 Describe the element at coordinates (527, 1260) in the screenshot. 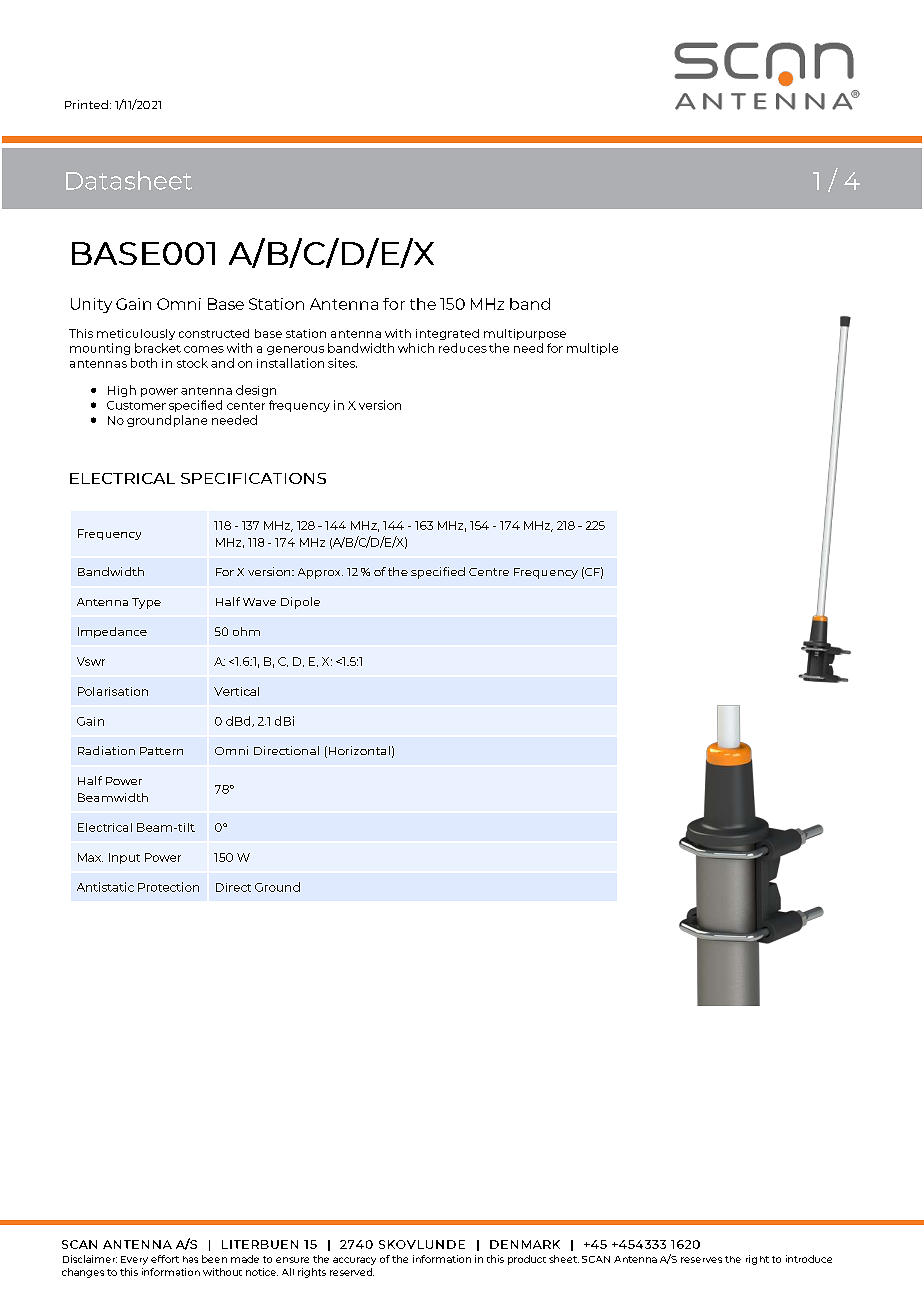

I see `product` at that location.
